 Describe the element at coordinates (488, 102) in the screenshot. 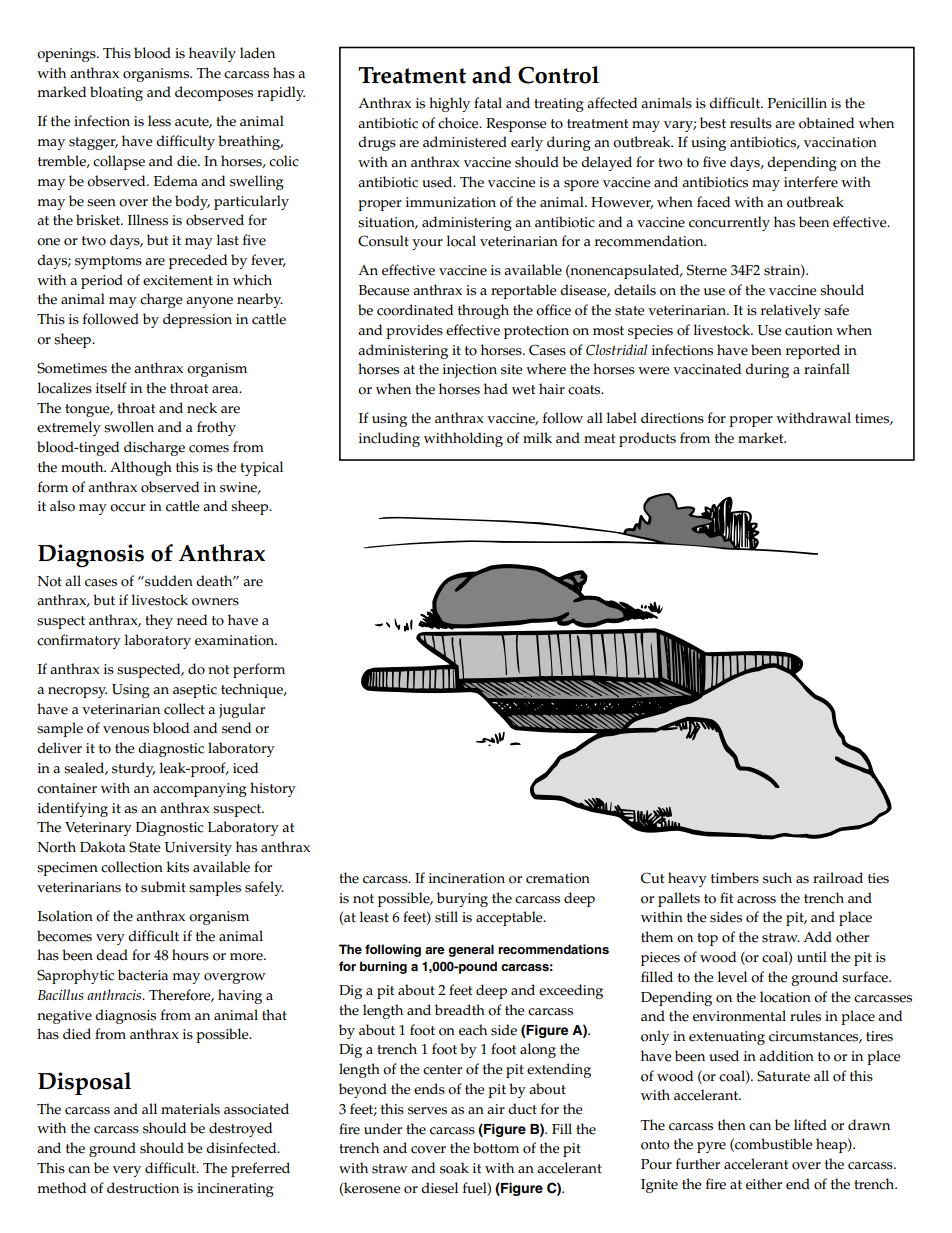

I see `fatal` at that location.
